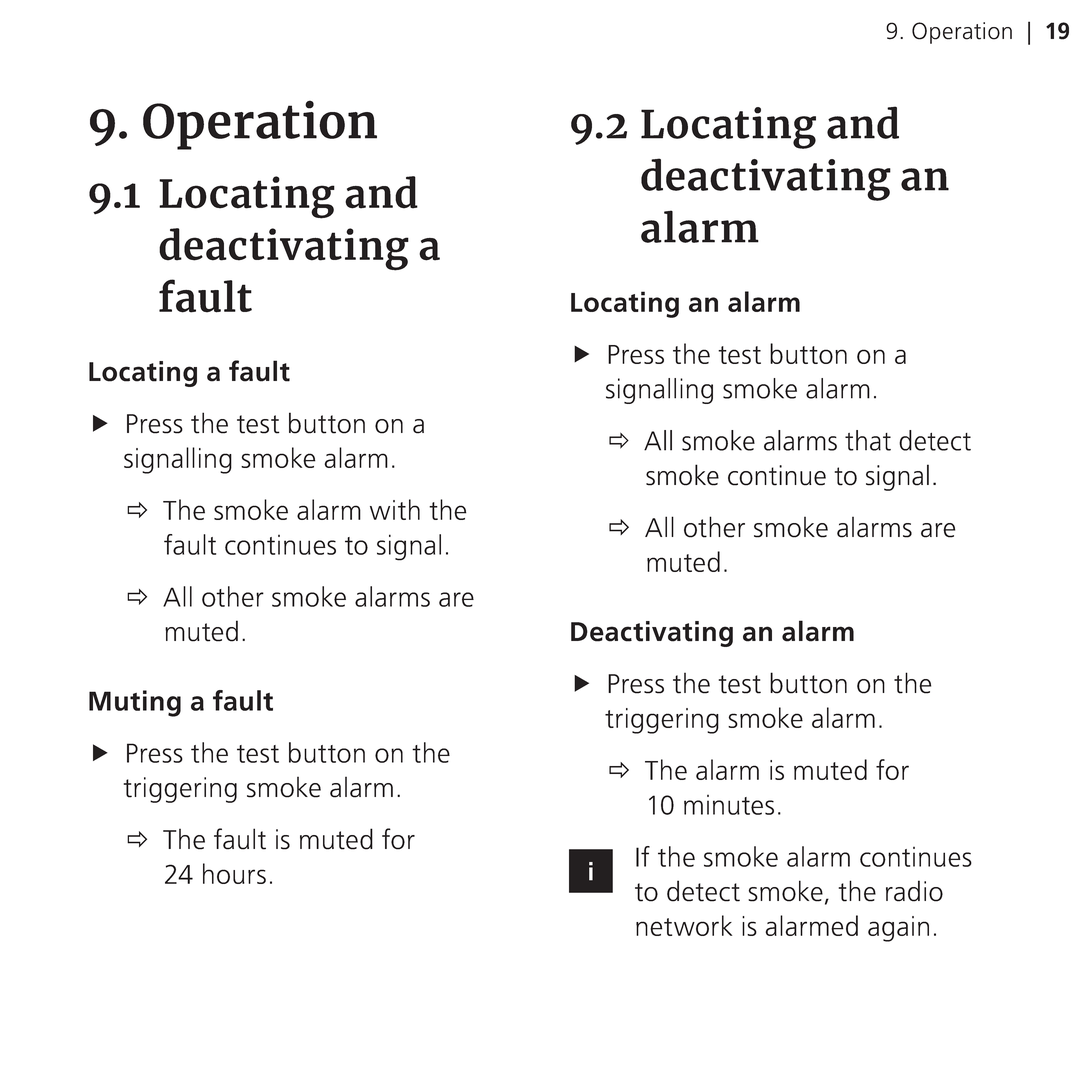  I want to click on Muting, so click(135, 703).
